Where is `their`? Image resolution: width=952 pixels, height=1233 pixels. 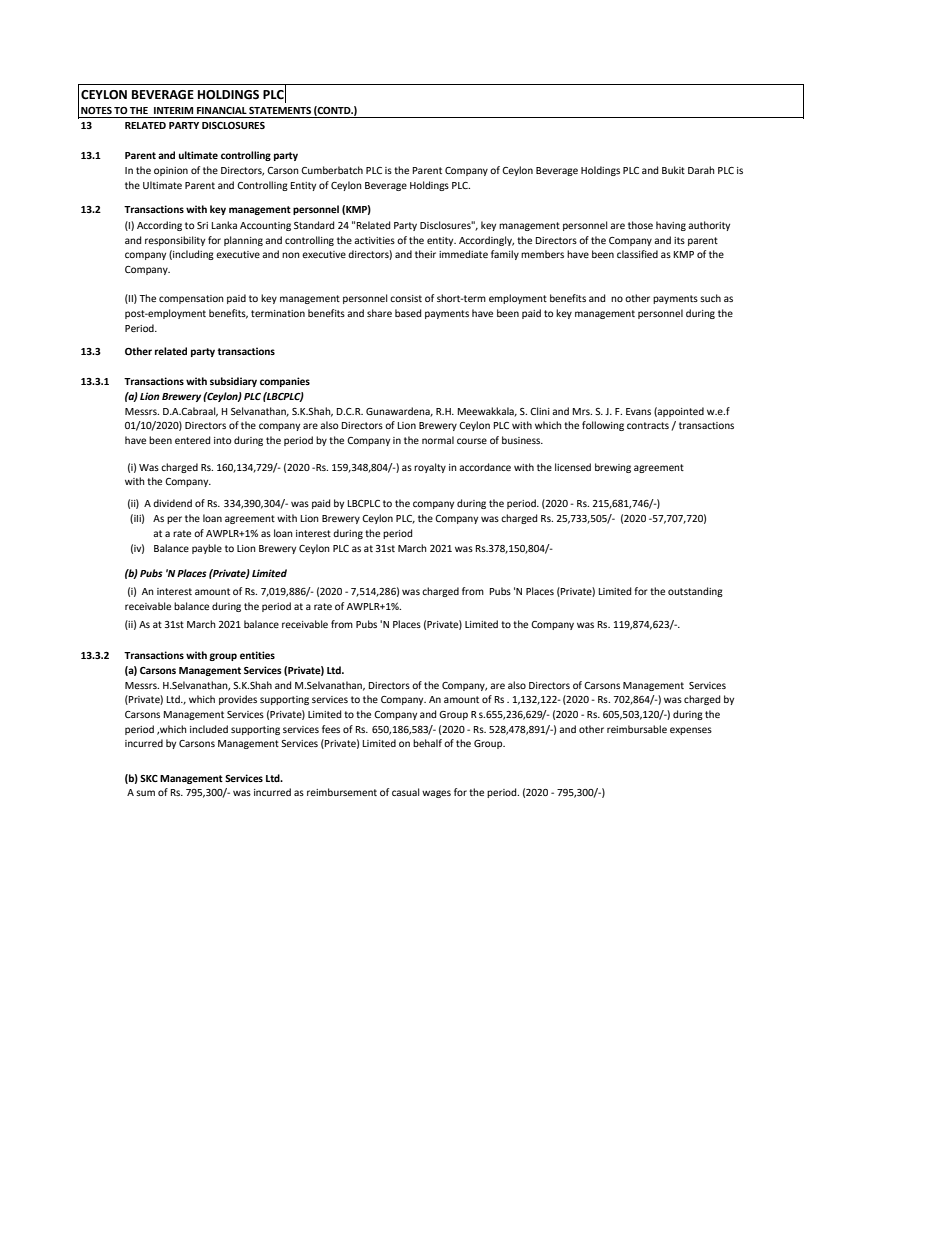
their is located at coordinates (425, 254).
